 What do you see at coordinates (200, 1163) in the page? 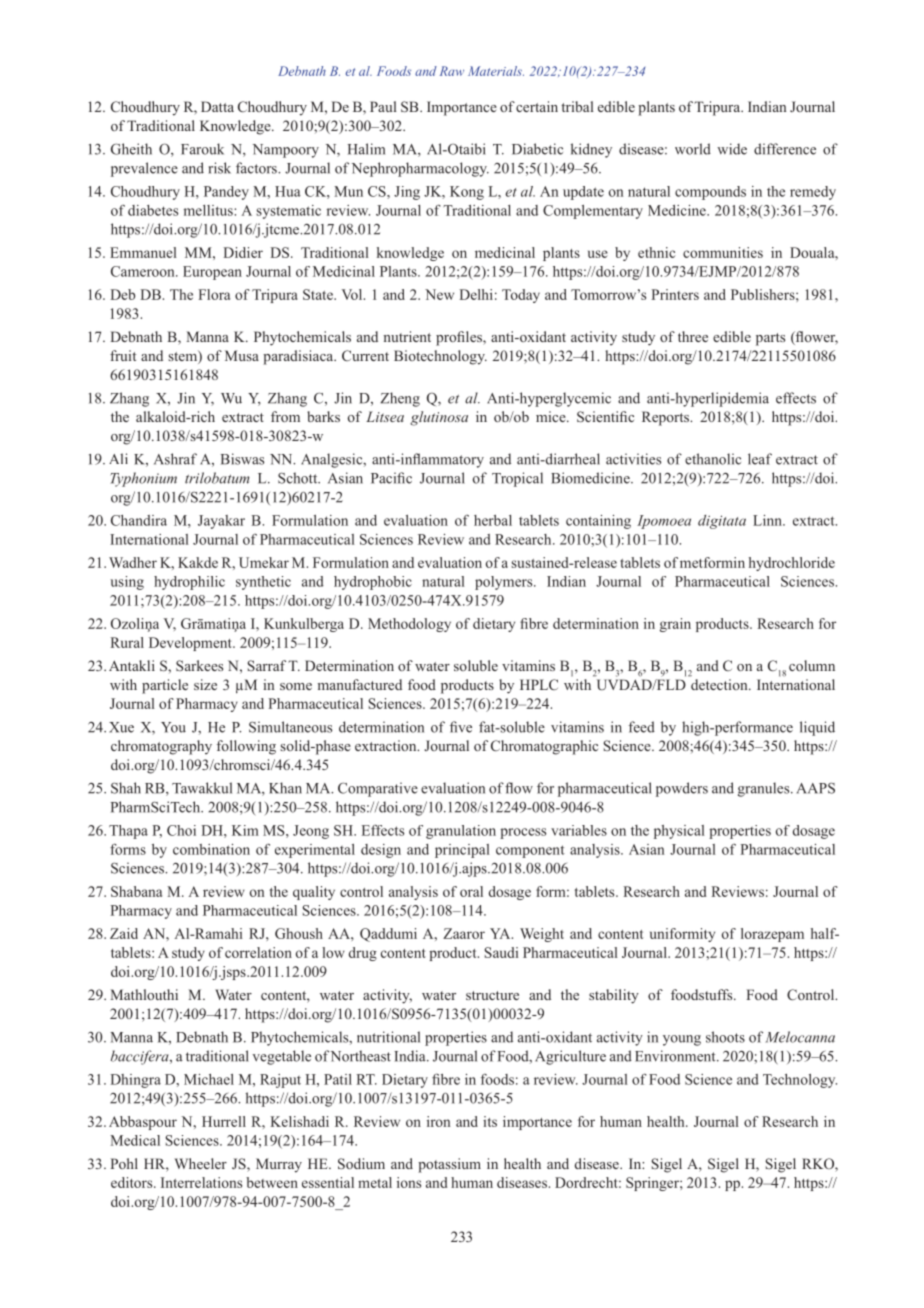
I see `Wheeler` at bounding box center [200, 1163].
